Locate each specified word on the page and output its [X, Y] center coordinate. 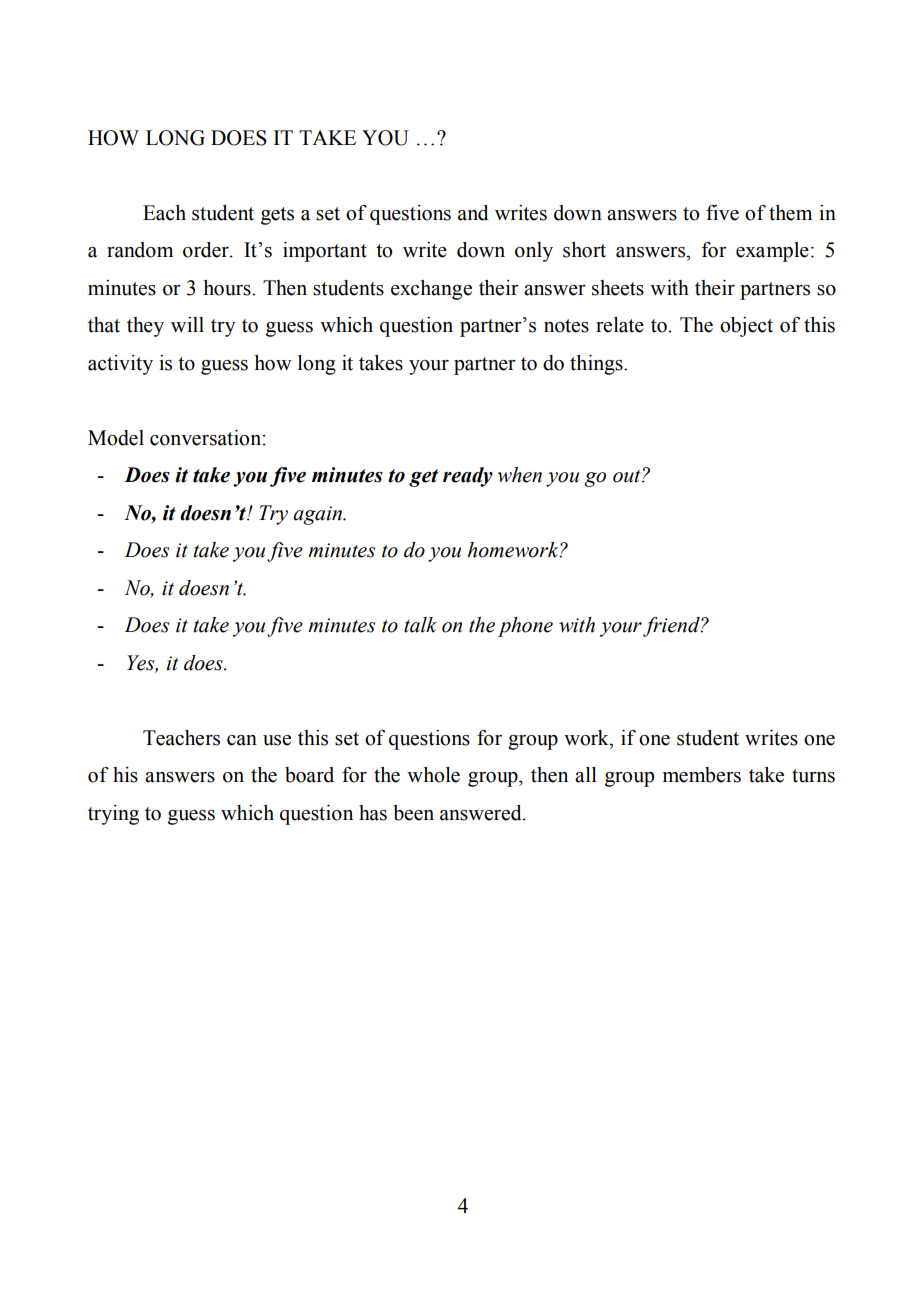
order [207, 250]
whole [433, 775]
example [772, 252]
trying [113, 815]
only [534, 252]
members [702, 775]
